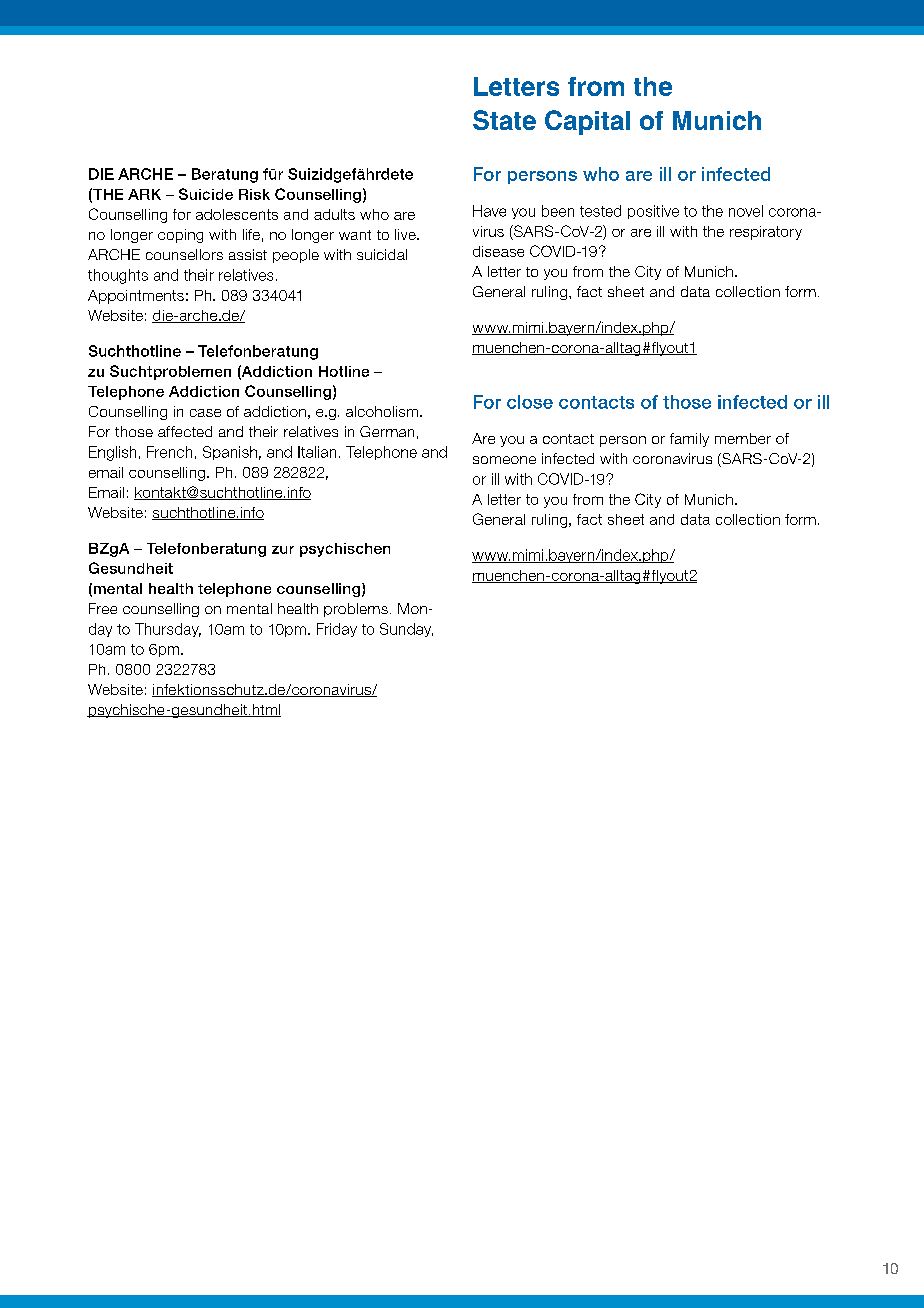 The width and height of the screenshot is (924, 1308). What do you see at coordinates (206, 194) in the screenshot?
I see `Suicide` at bounding box center [206, 194].
